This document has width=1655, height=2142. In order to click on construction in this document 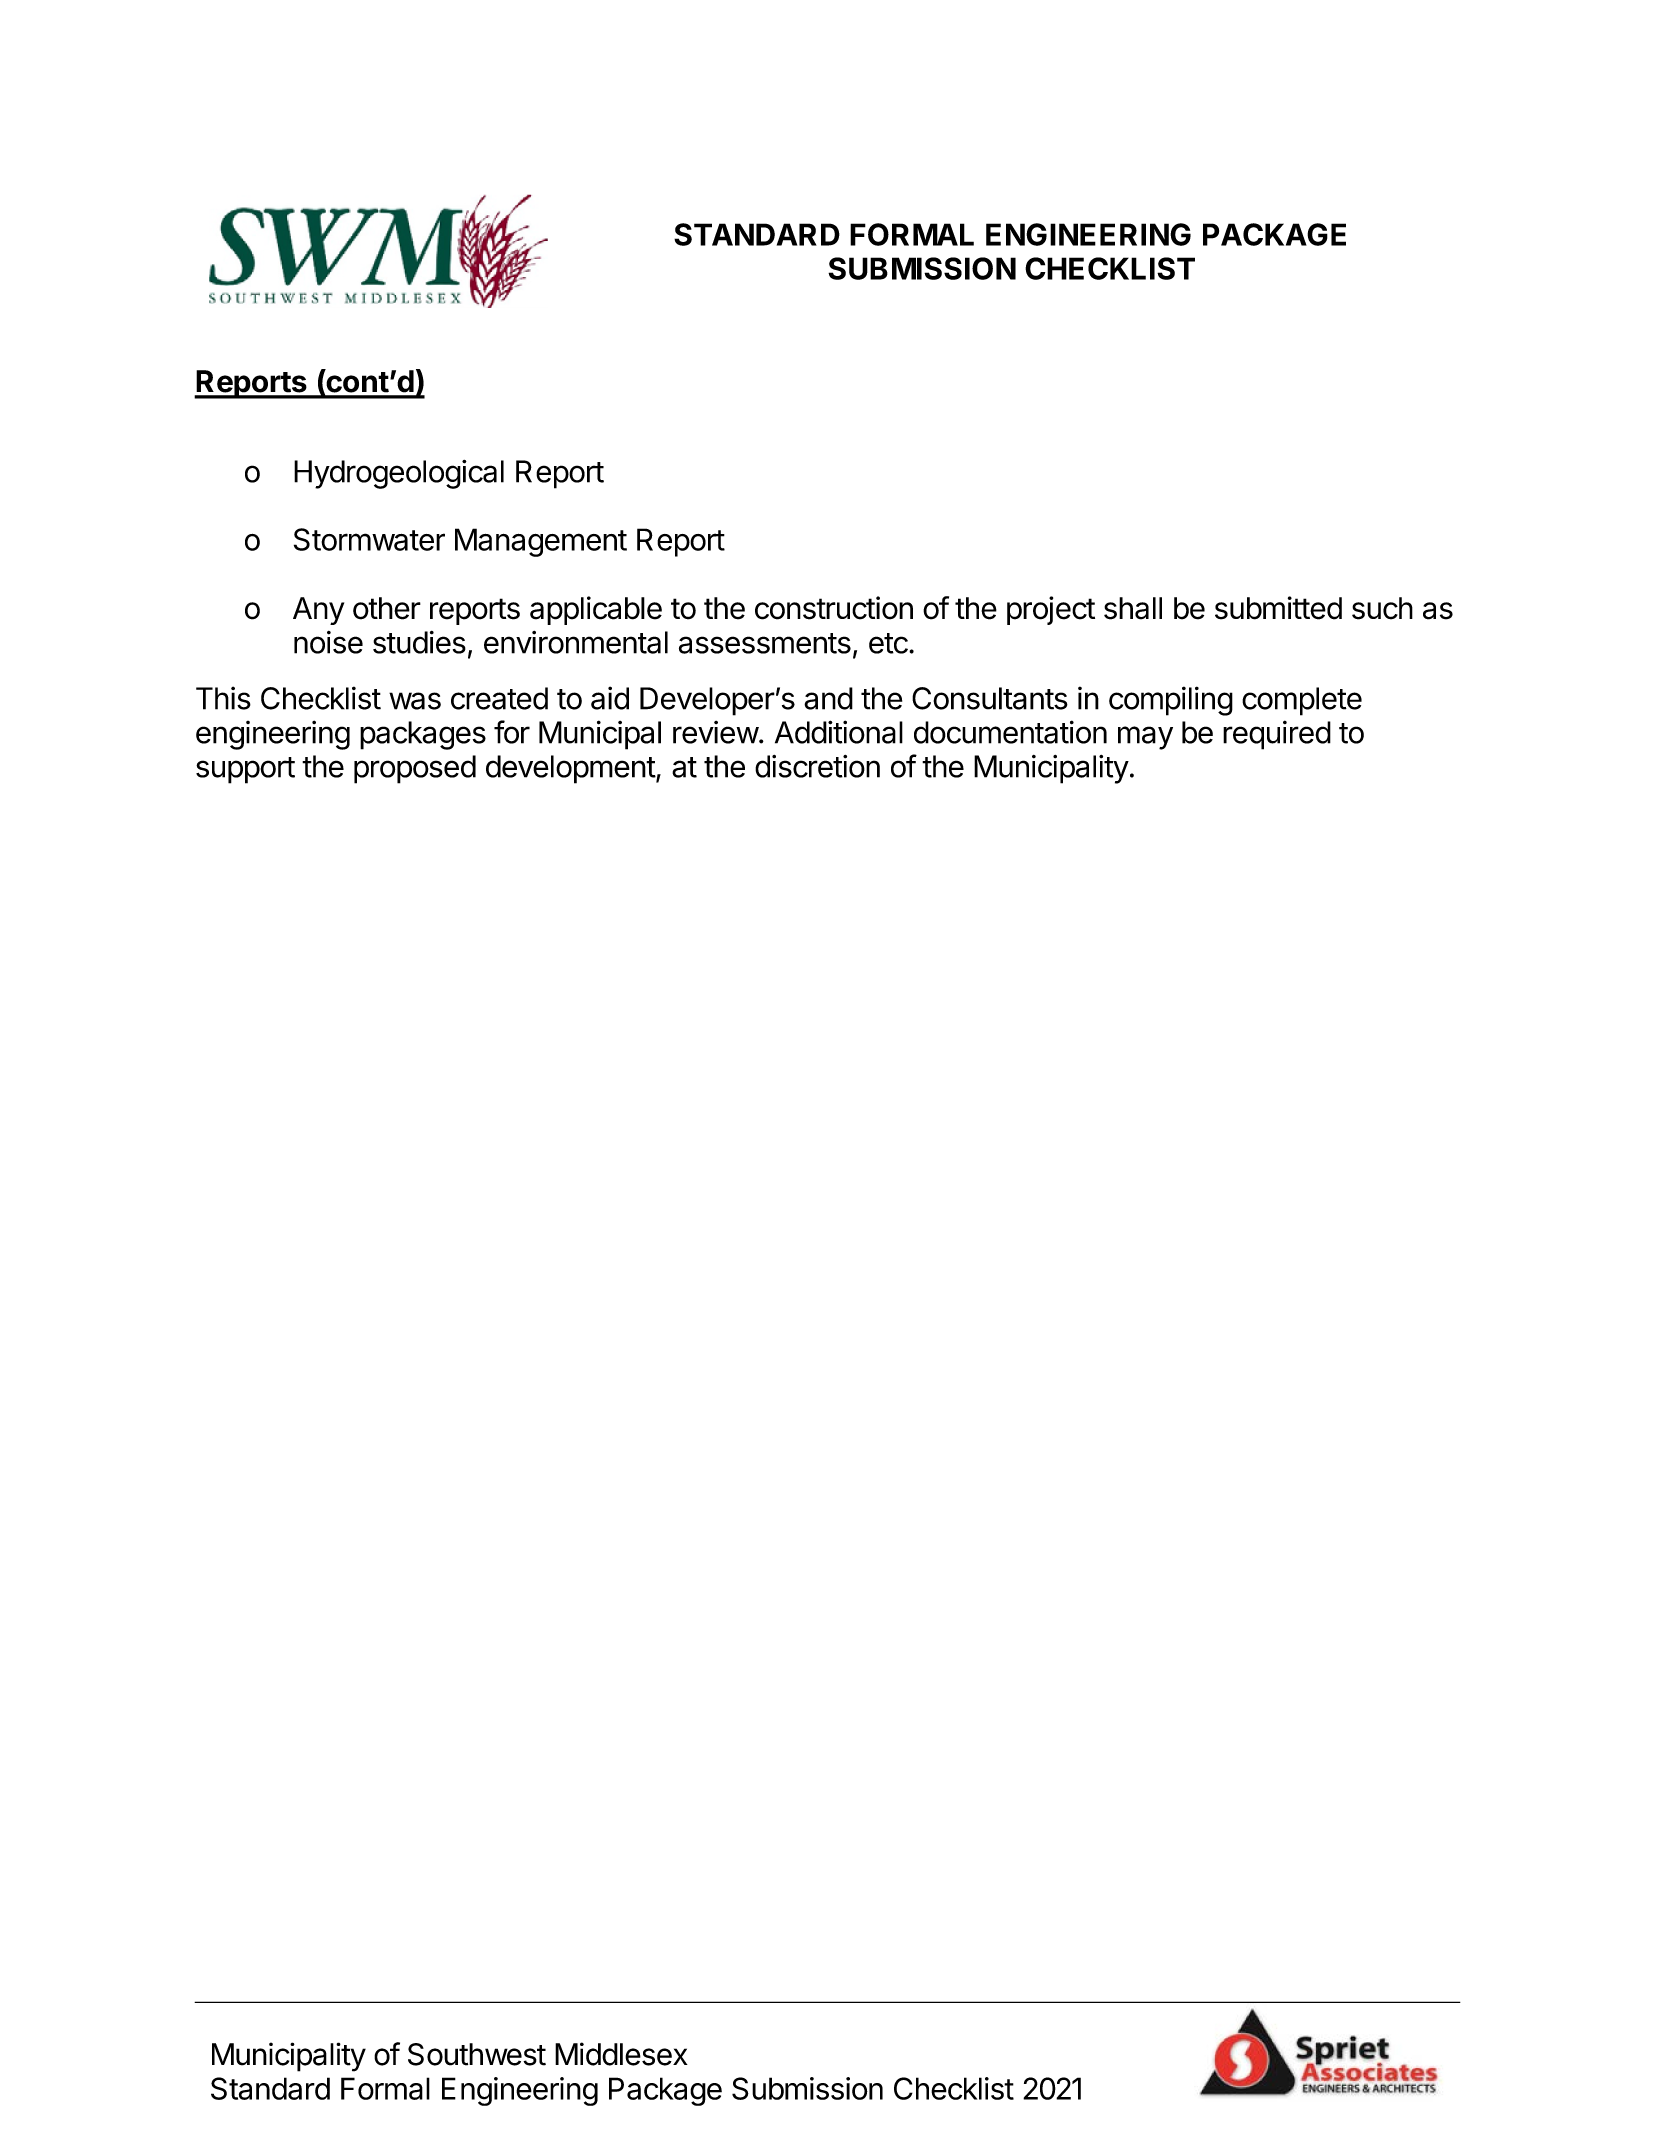, I will do `click(834, 608)`.
